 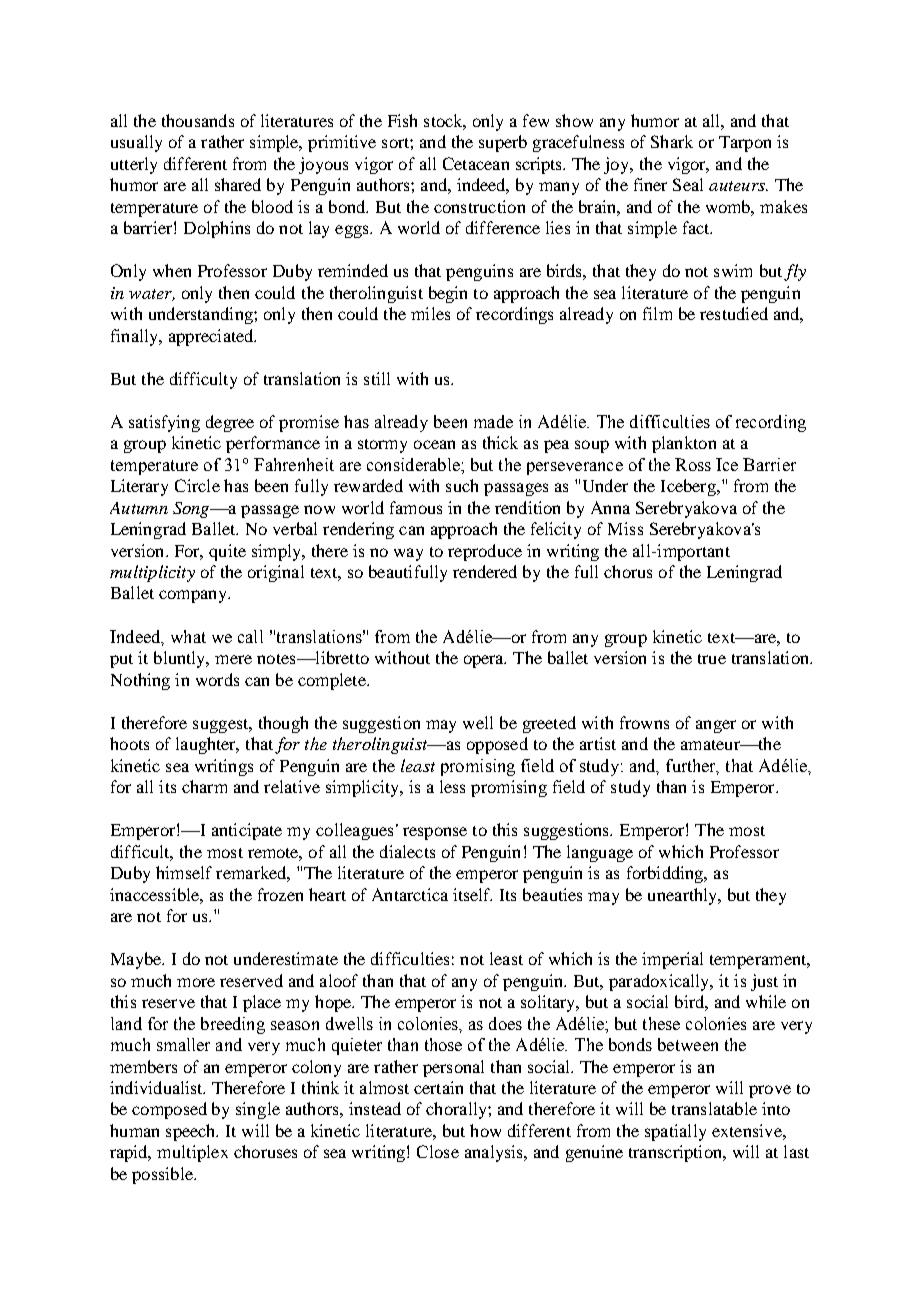 What do you see at coordinates (430, 313) in the screenshot?
I see `miles` at bounding box center [430, 313].
